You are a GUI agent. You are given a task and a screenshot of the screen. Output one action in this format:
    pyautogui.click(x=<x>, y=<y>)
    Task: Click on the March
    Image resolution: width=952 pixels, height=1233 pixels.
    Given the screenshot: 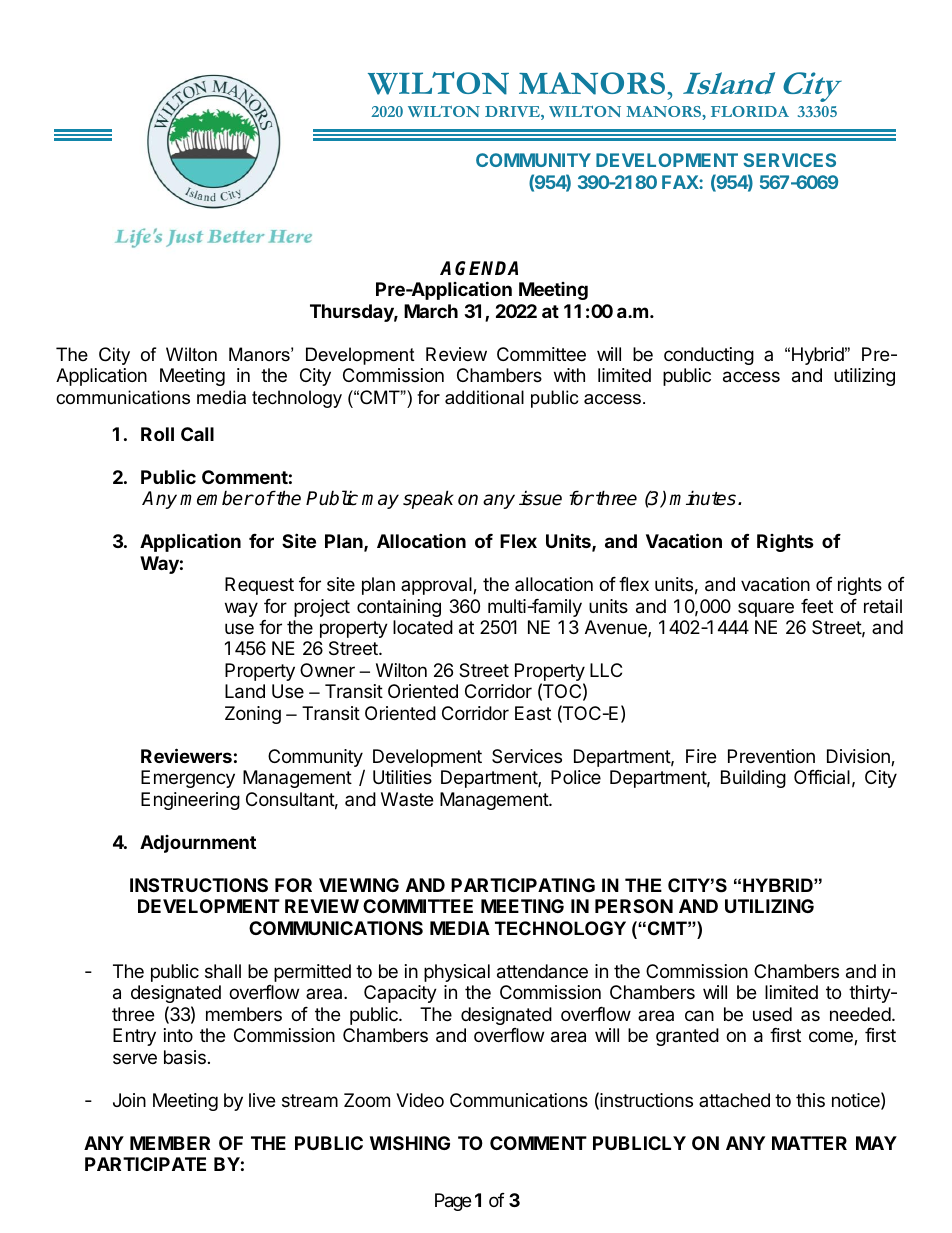 What is the action you would take?
    pyautogui.click(x=431, y=311)
